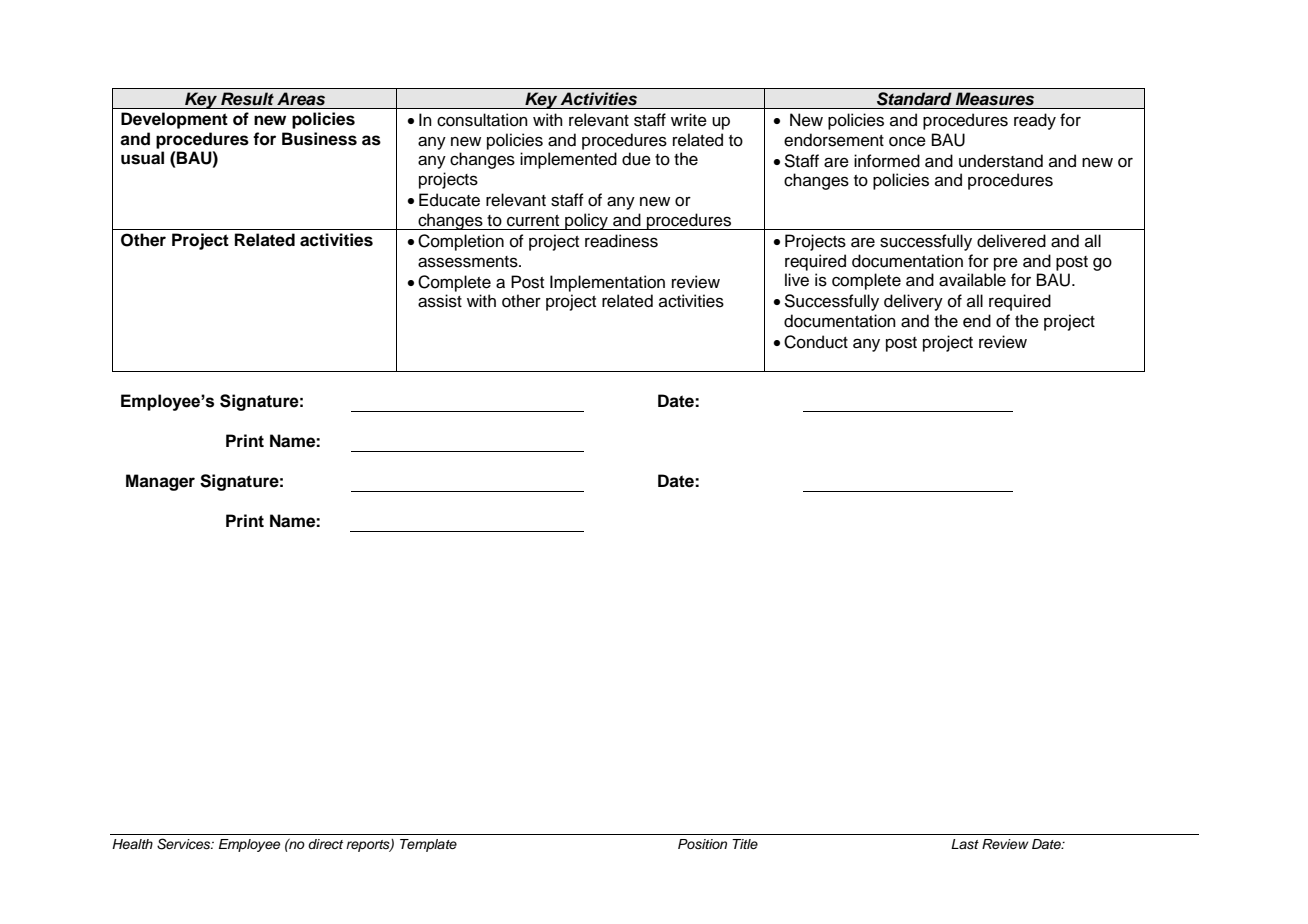  I want to click on Last, so click(965, 844).
